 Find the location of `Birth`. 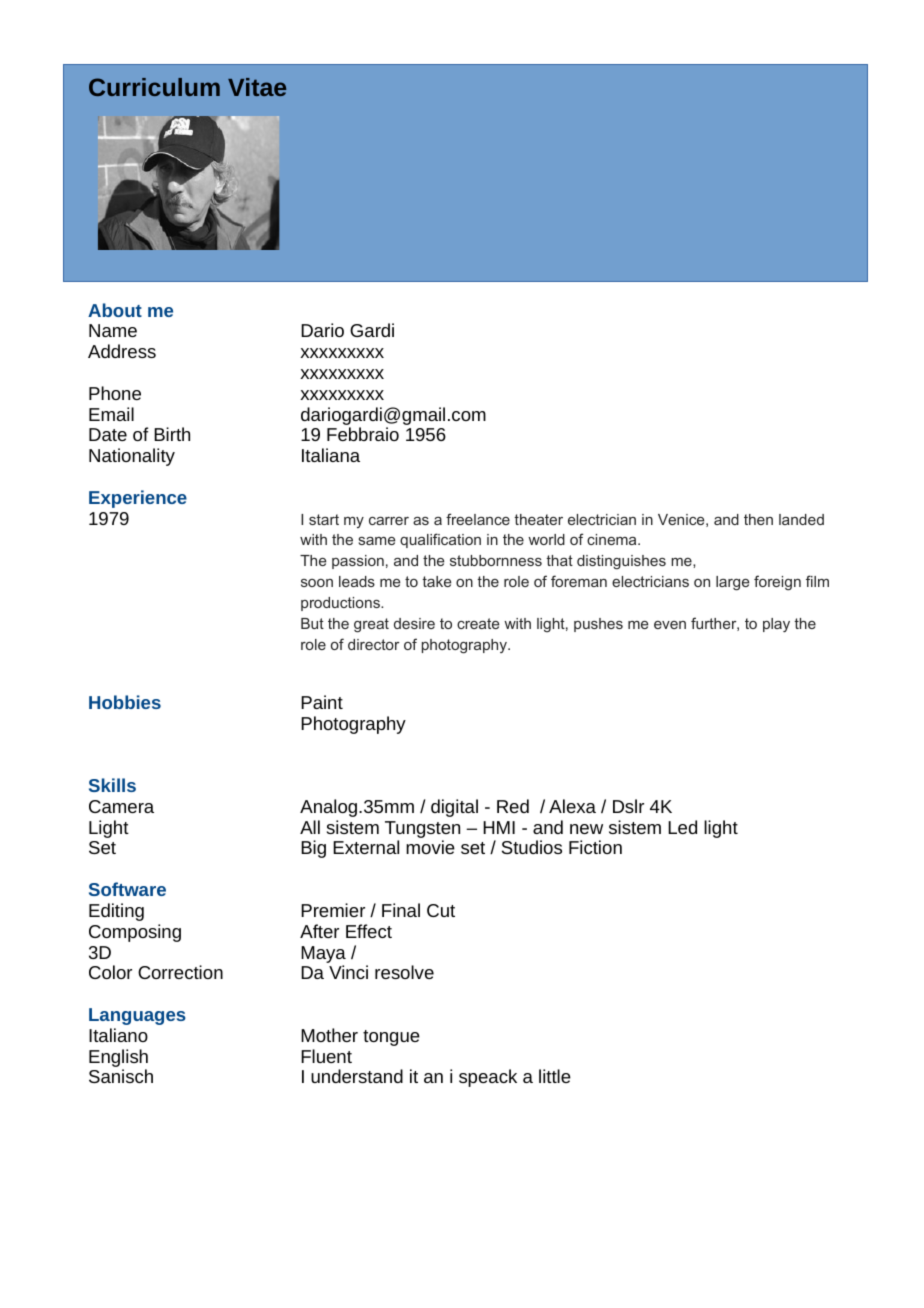

Birth is located at coordinates (172, 434).
